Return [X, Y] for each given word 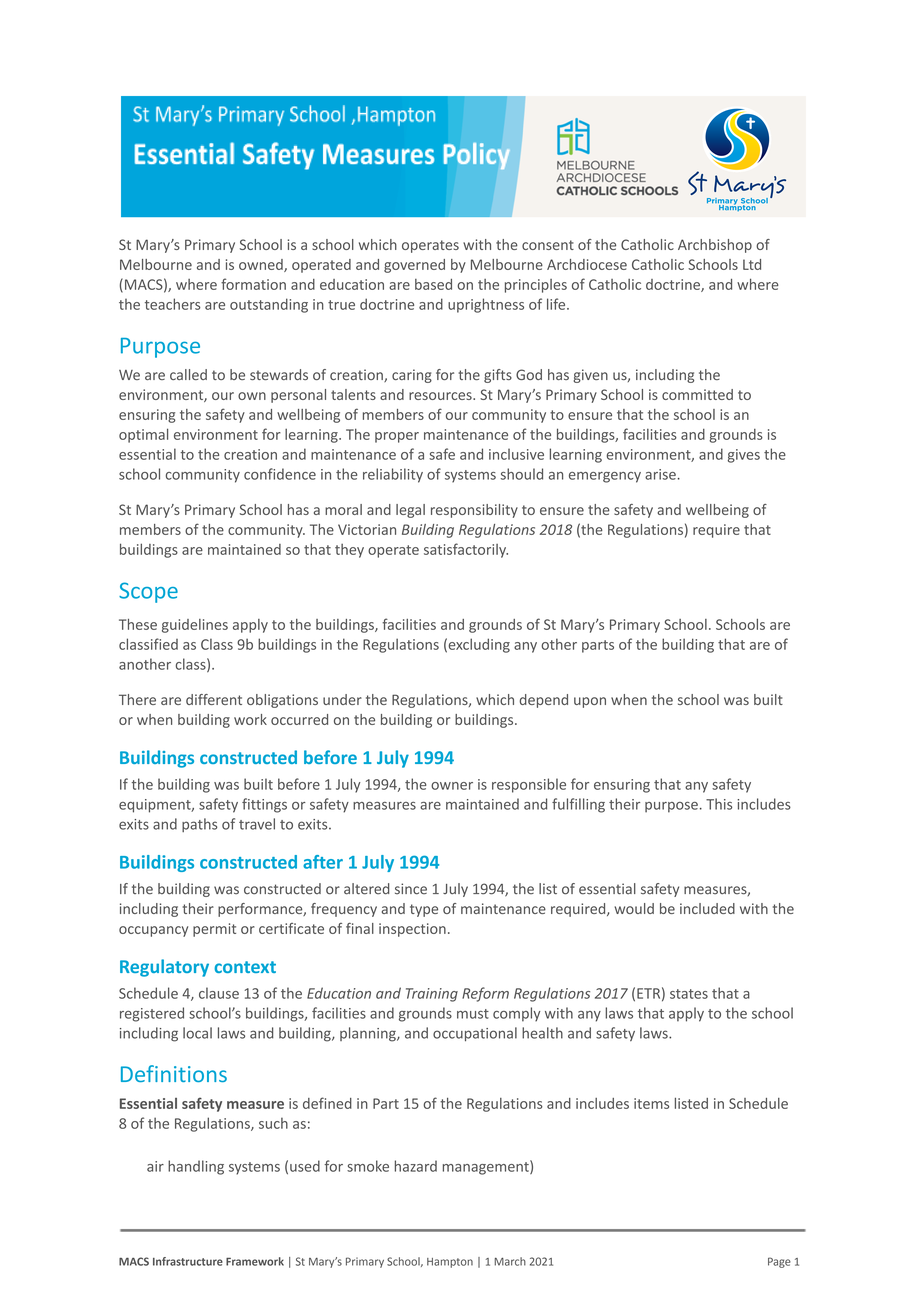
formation [253, 284]
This [719, 804]
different [214, 699]
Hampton [450, 1263]
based [433, 284]
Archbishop [715, 246]
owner [452, 786]
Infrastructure [188, 1261]
